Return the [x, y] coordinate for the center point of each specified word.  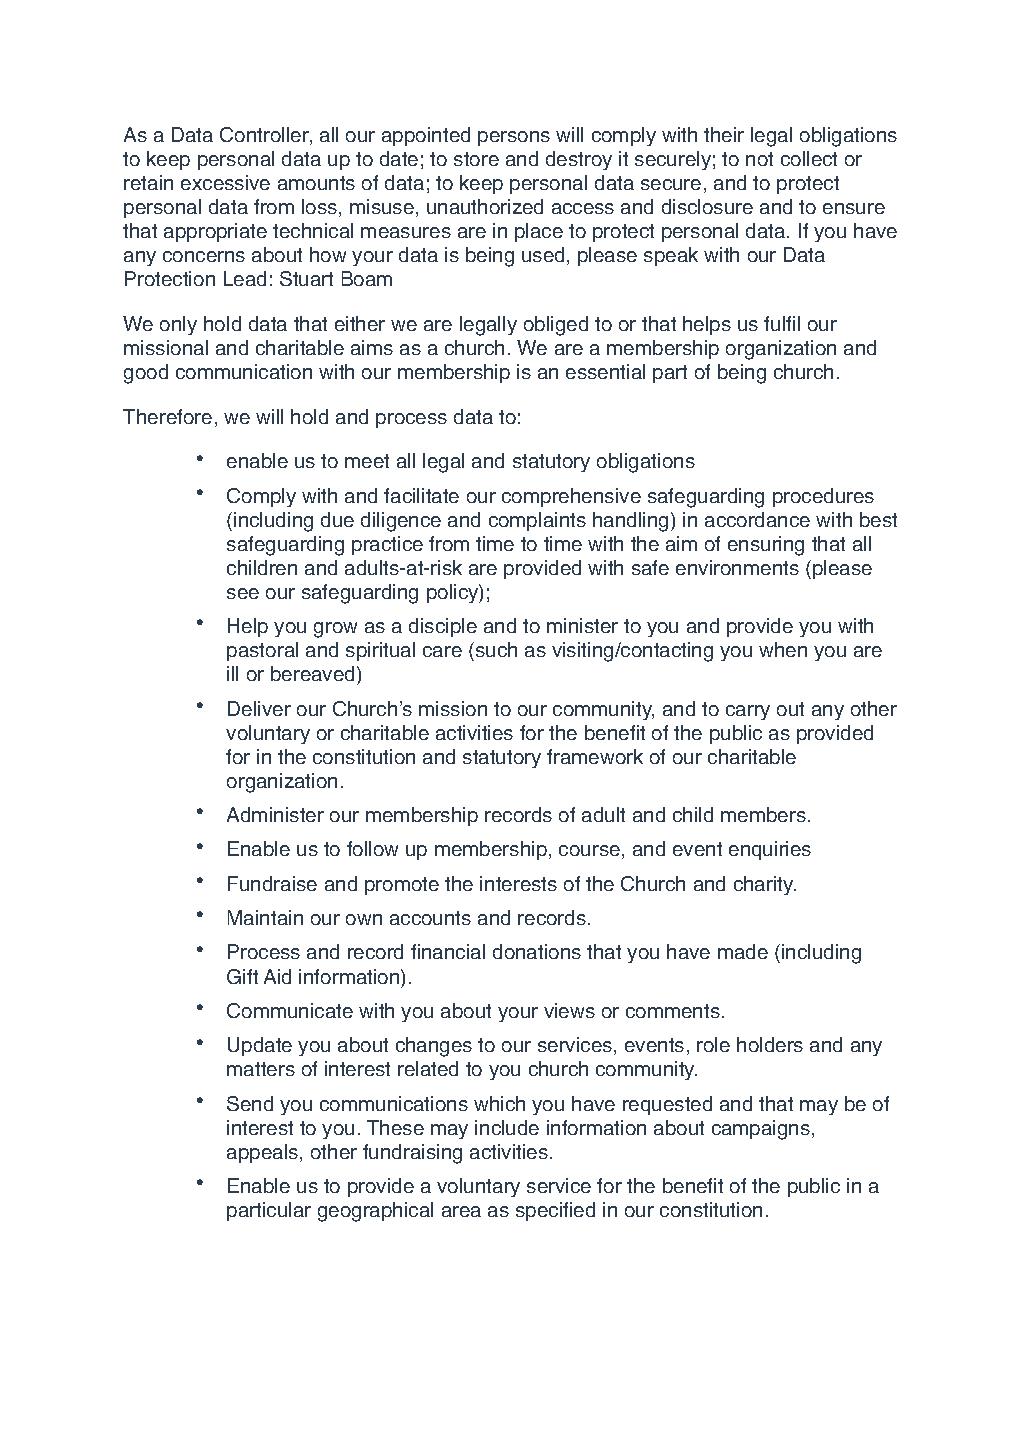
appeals [264, 1153]
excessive [225, 182]
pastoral [262, 651]
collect [809, 158]
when [783, 649]
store [476, 159]
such [496, 649]
